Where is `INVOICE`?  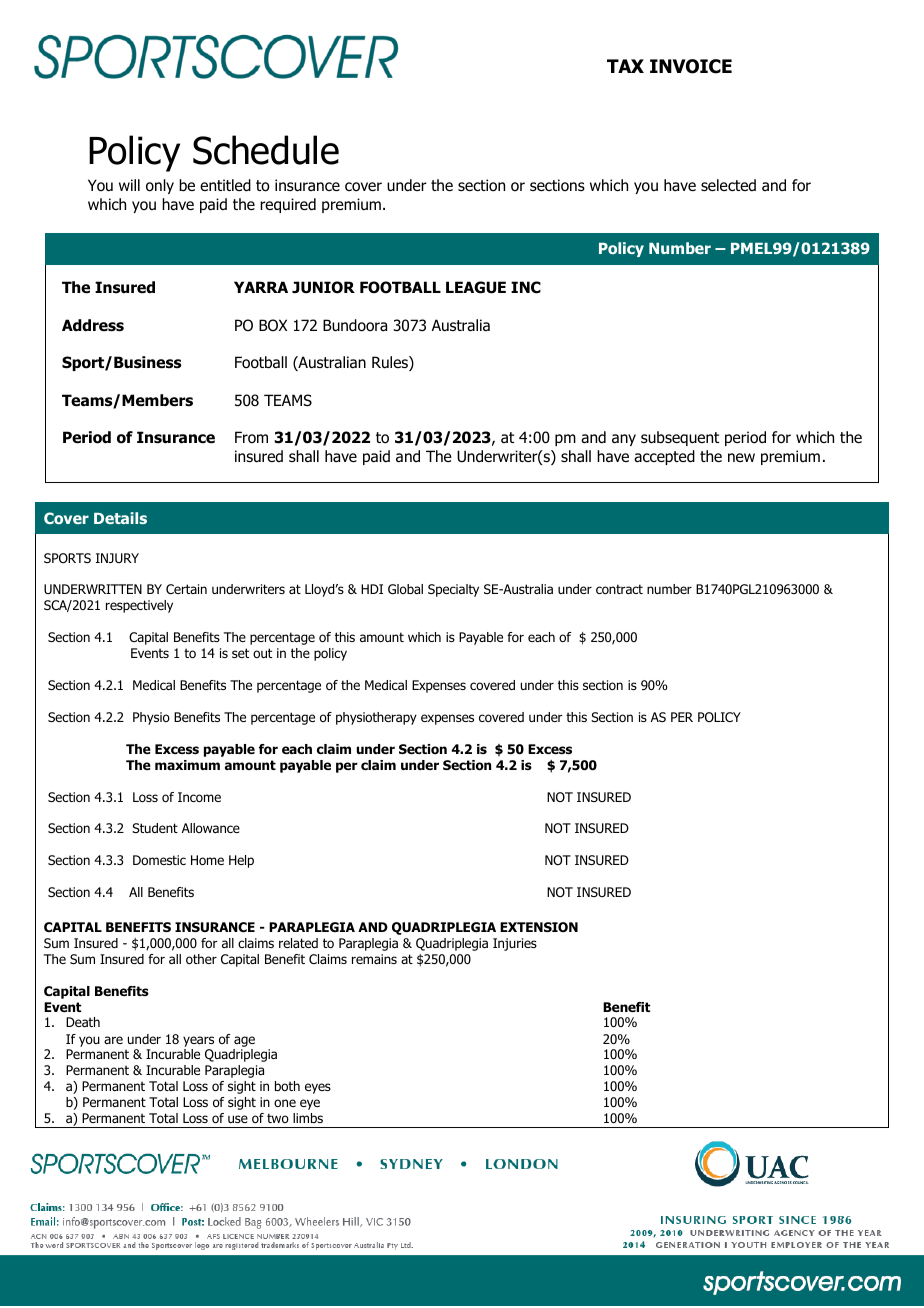
INVOICE is located at coordinates (691, 66).
